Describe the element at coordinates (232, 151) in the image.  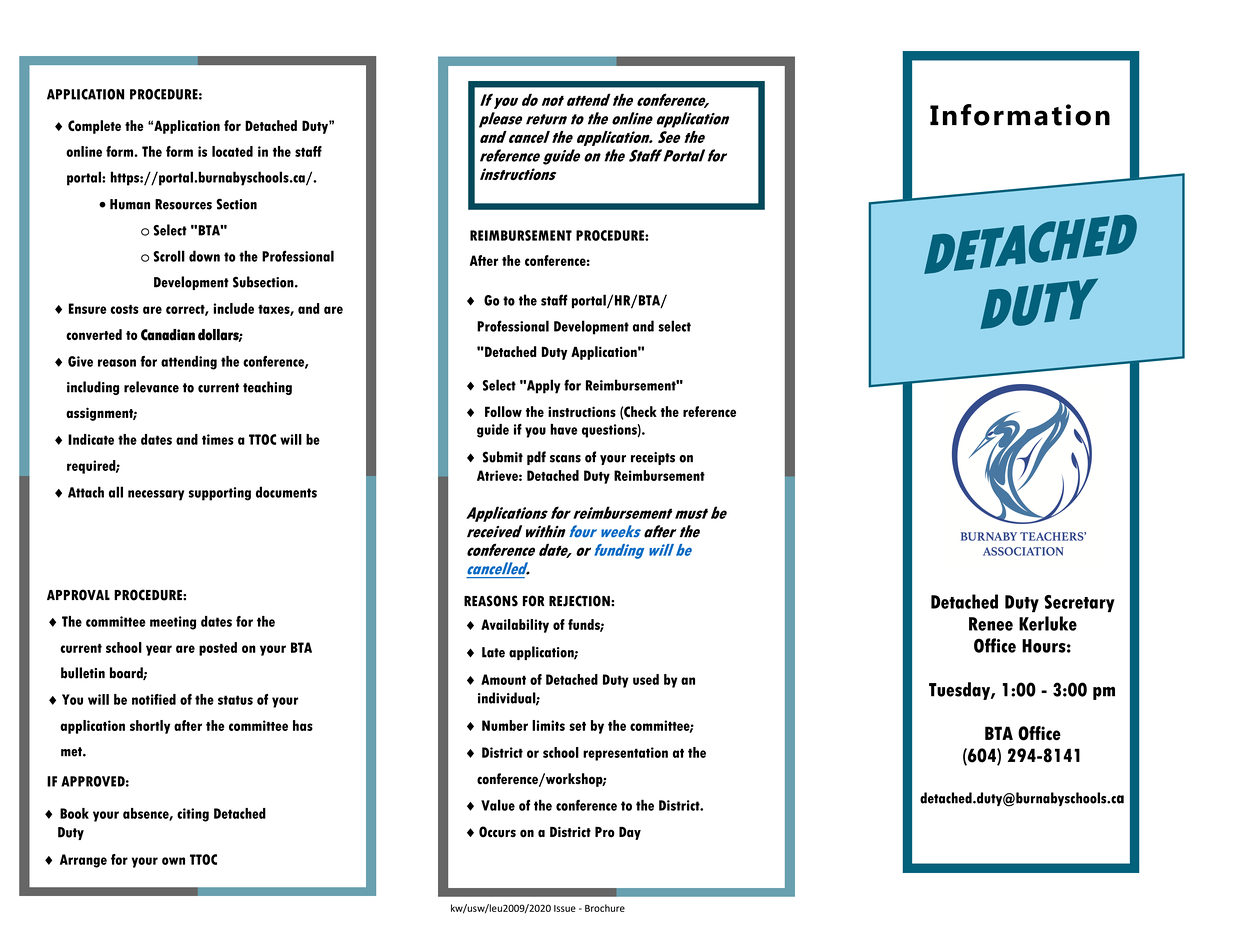
I see `located` at that location.
